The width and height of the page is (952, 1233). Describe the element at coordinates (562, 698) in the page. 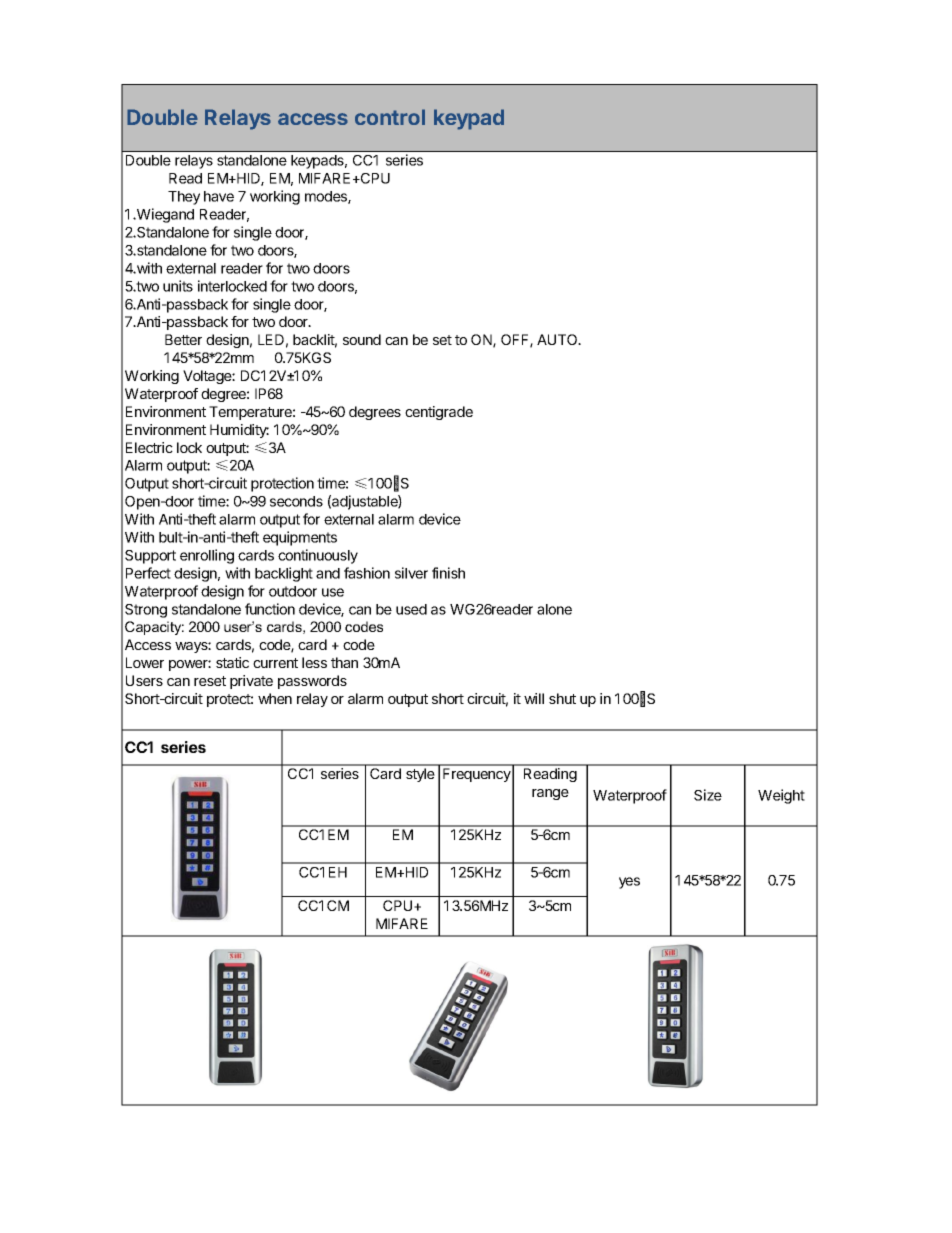

I see `shut` at that location.
